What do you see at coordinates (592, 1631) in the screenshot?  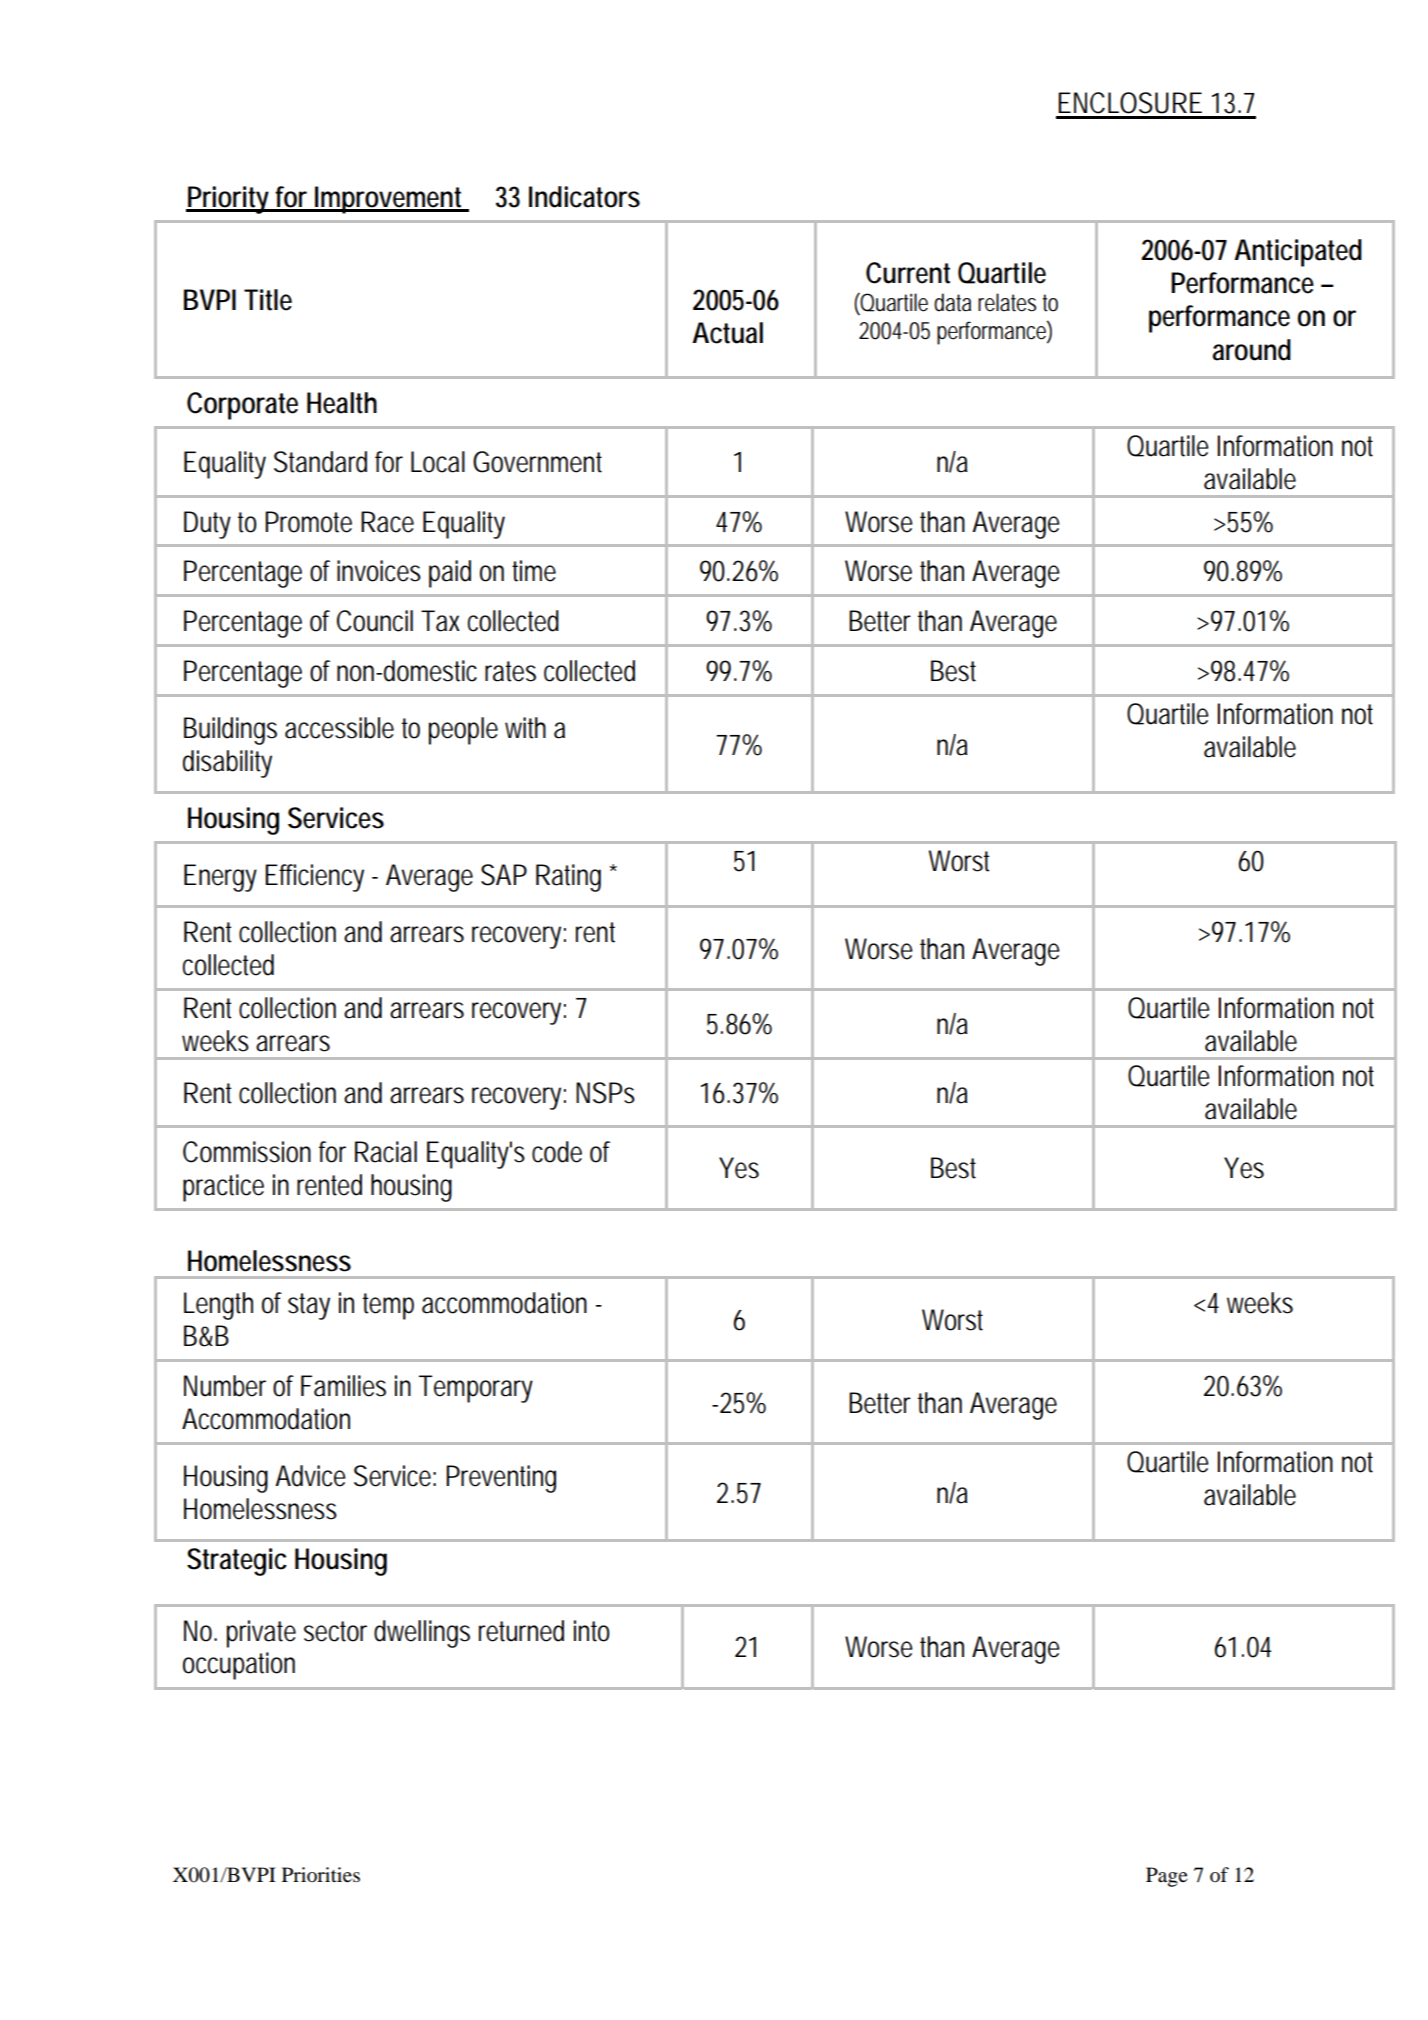 I see `into` at bounding box center [592, 1631].
